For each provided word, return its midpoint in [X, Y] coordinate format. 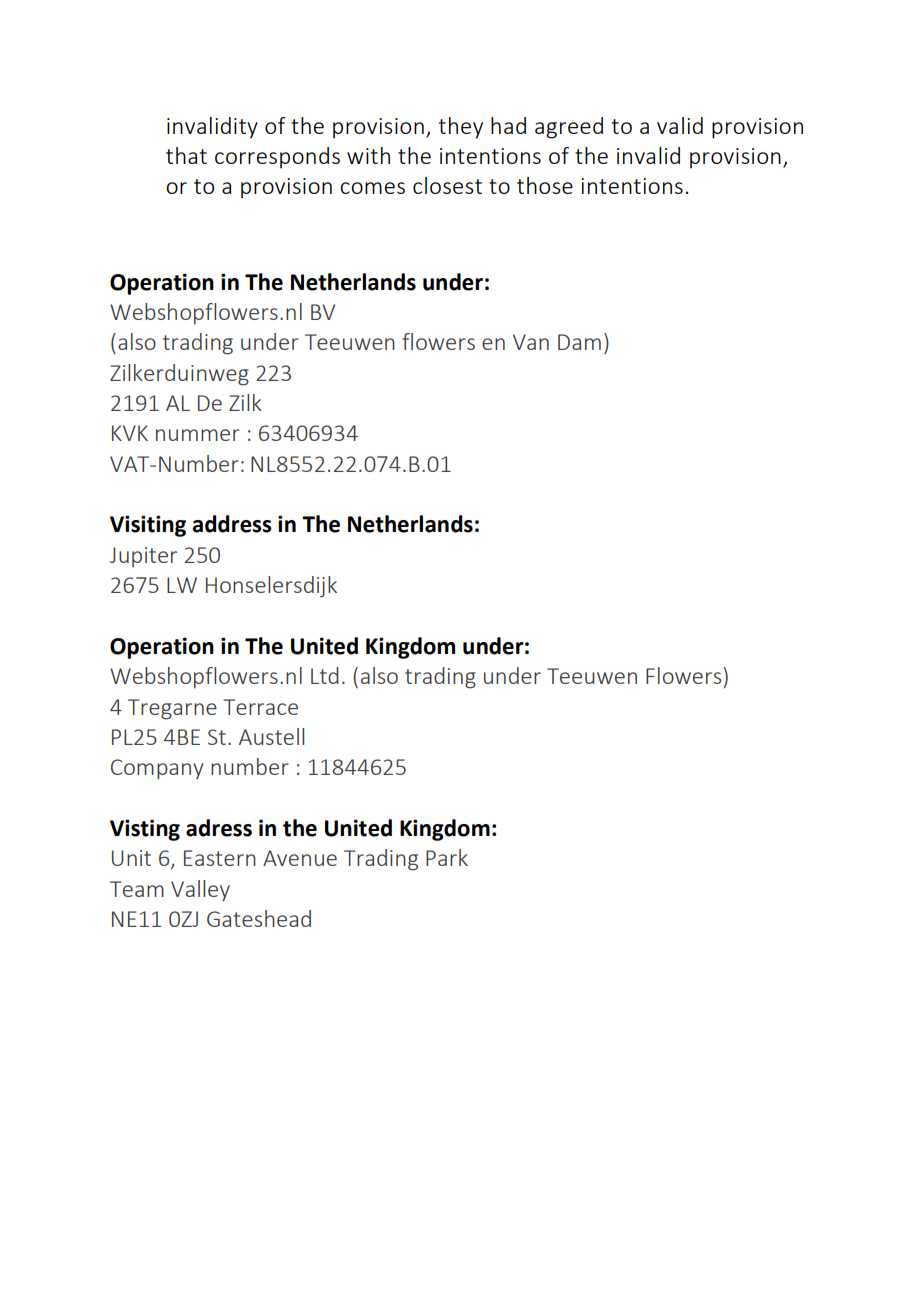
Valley [200, 890]
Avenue [300, 858]
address [232, 524]
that [186, 155]
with [368, 155]
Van [531, 342]
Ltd [325, 675]
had [508, 125]
